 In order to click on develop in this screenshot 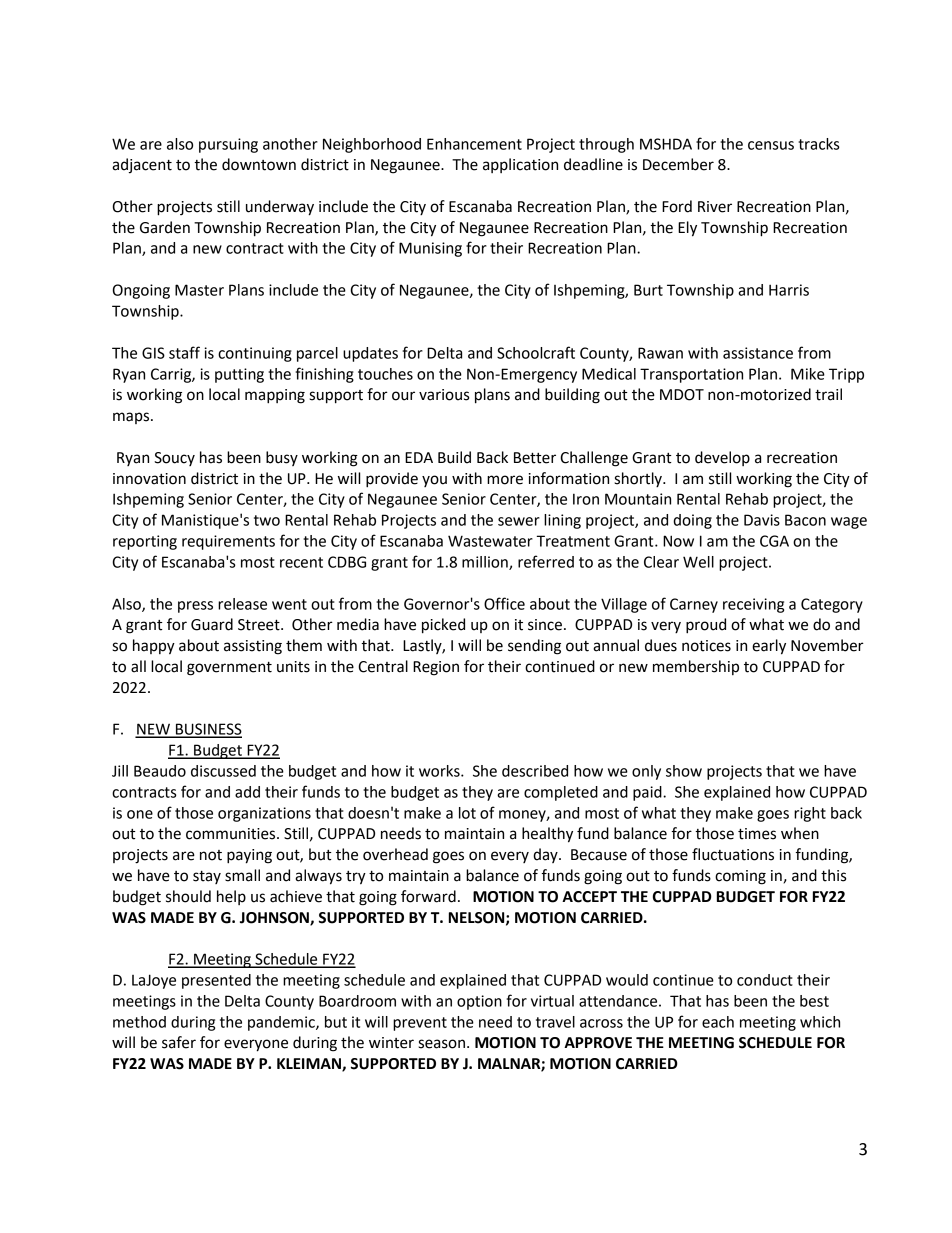, I will do `click(722, 458)`.
